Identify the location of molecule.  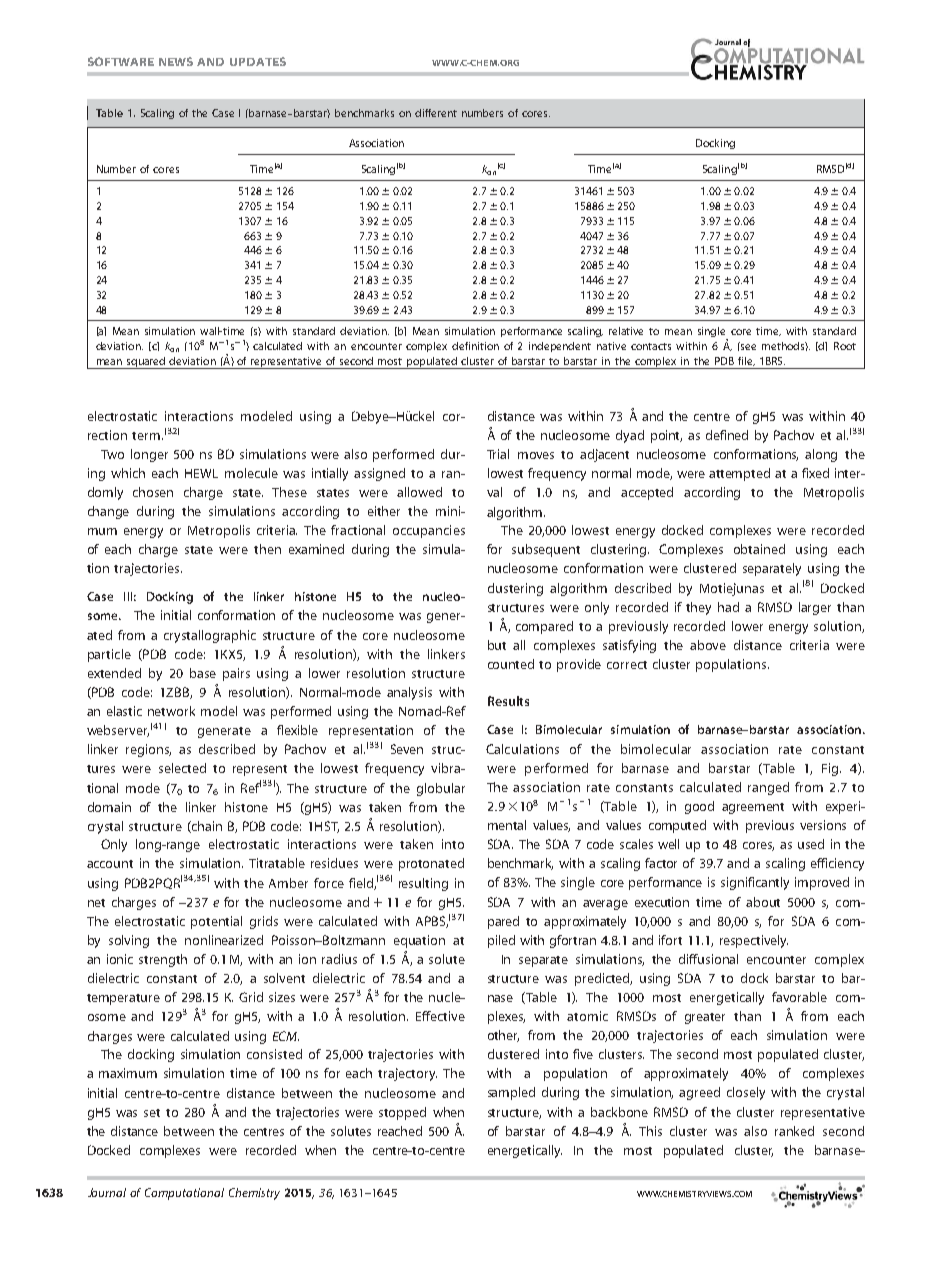
(251, 473).
